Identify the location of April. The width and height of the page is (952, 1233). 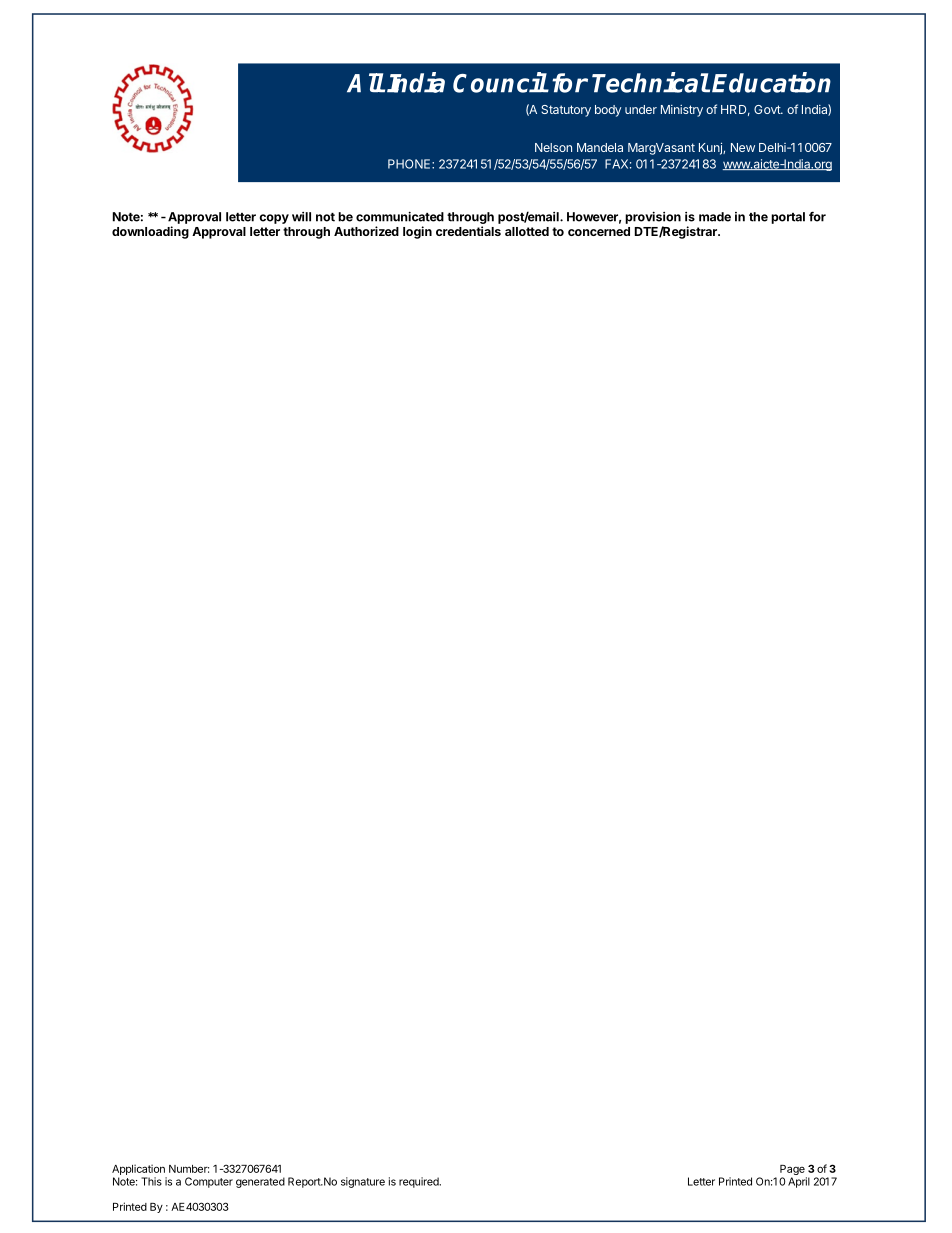
(799, 1182).
